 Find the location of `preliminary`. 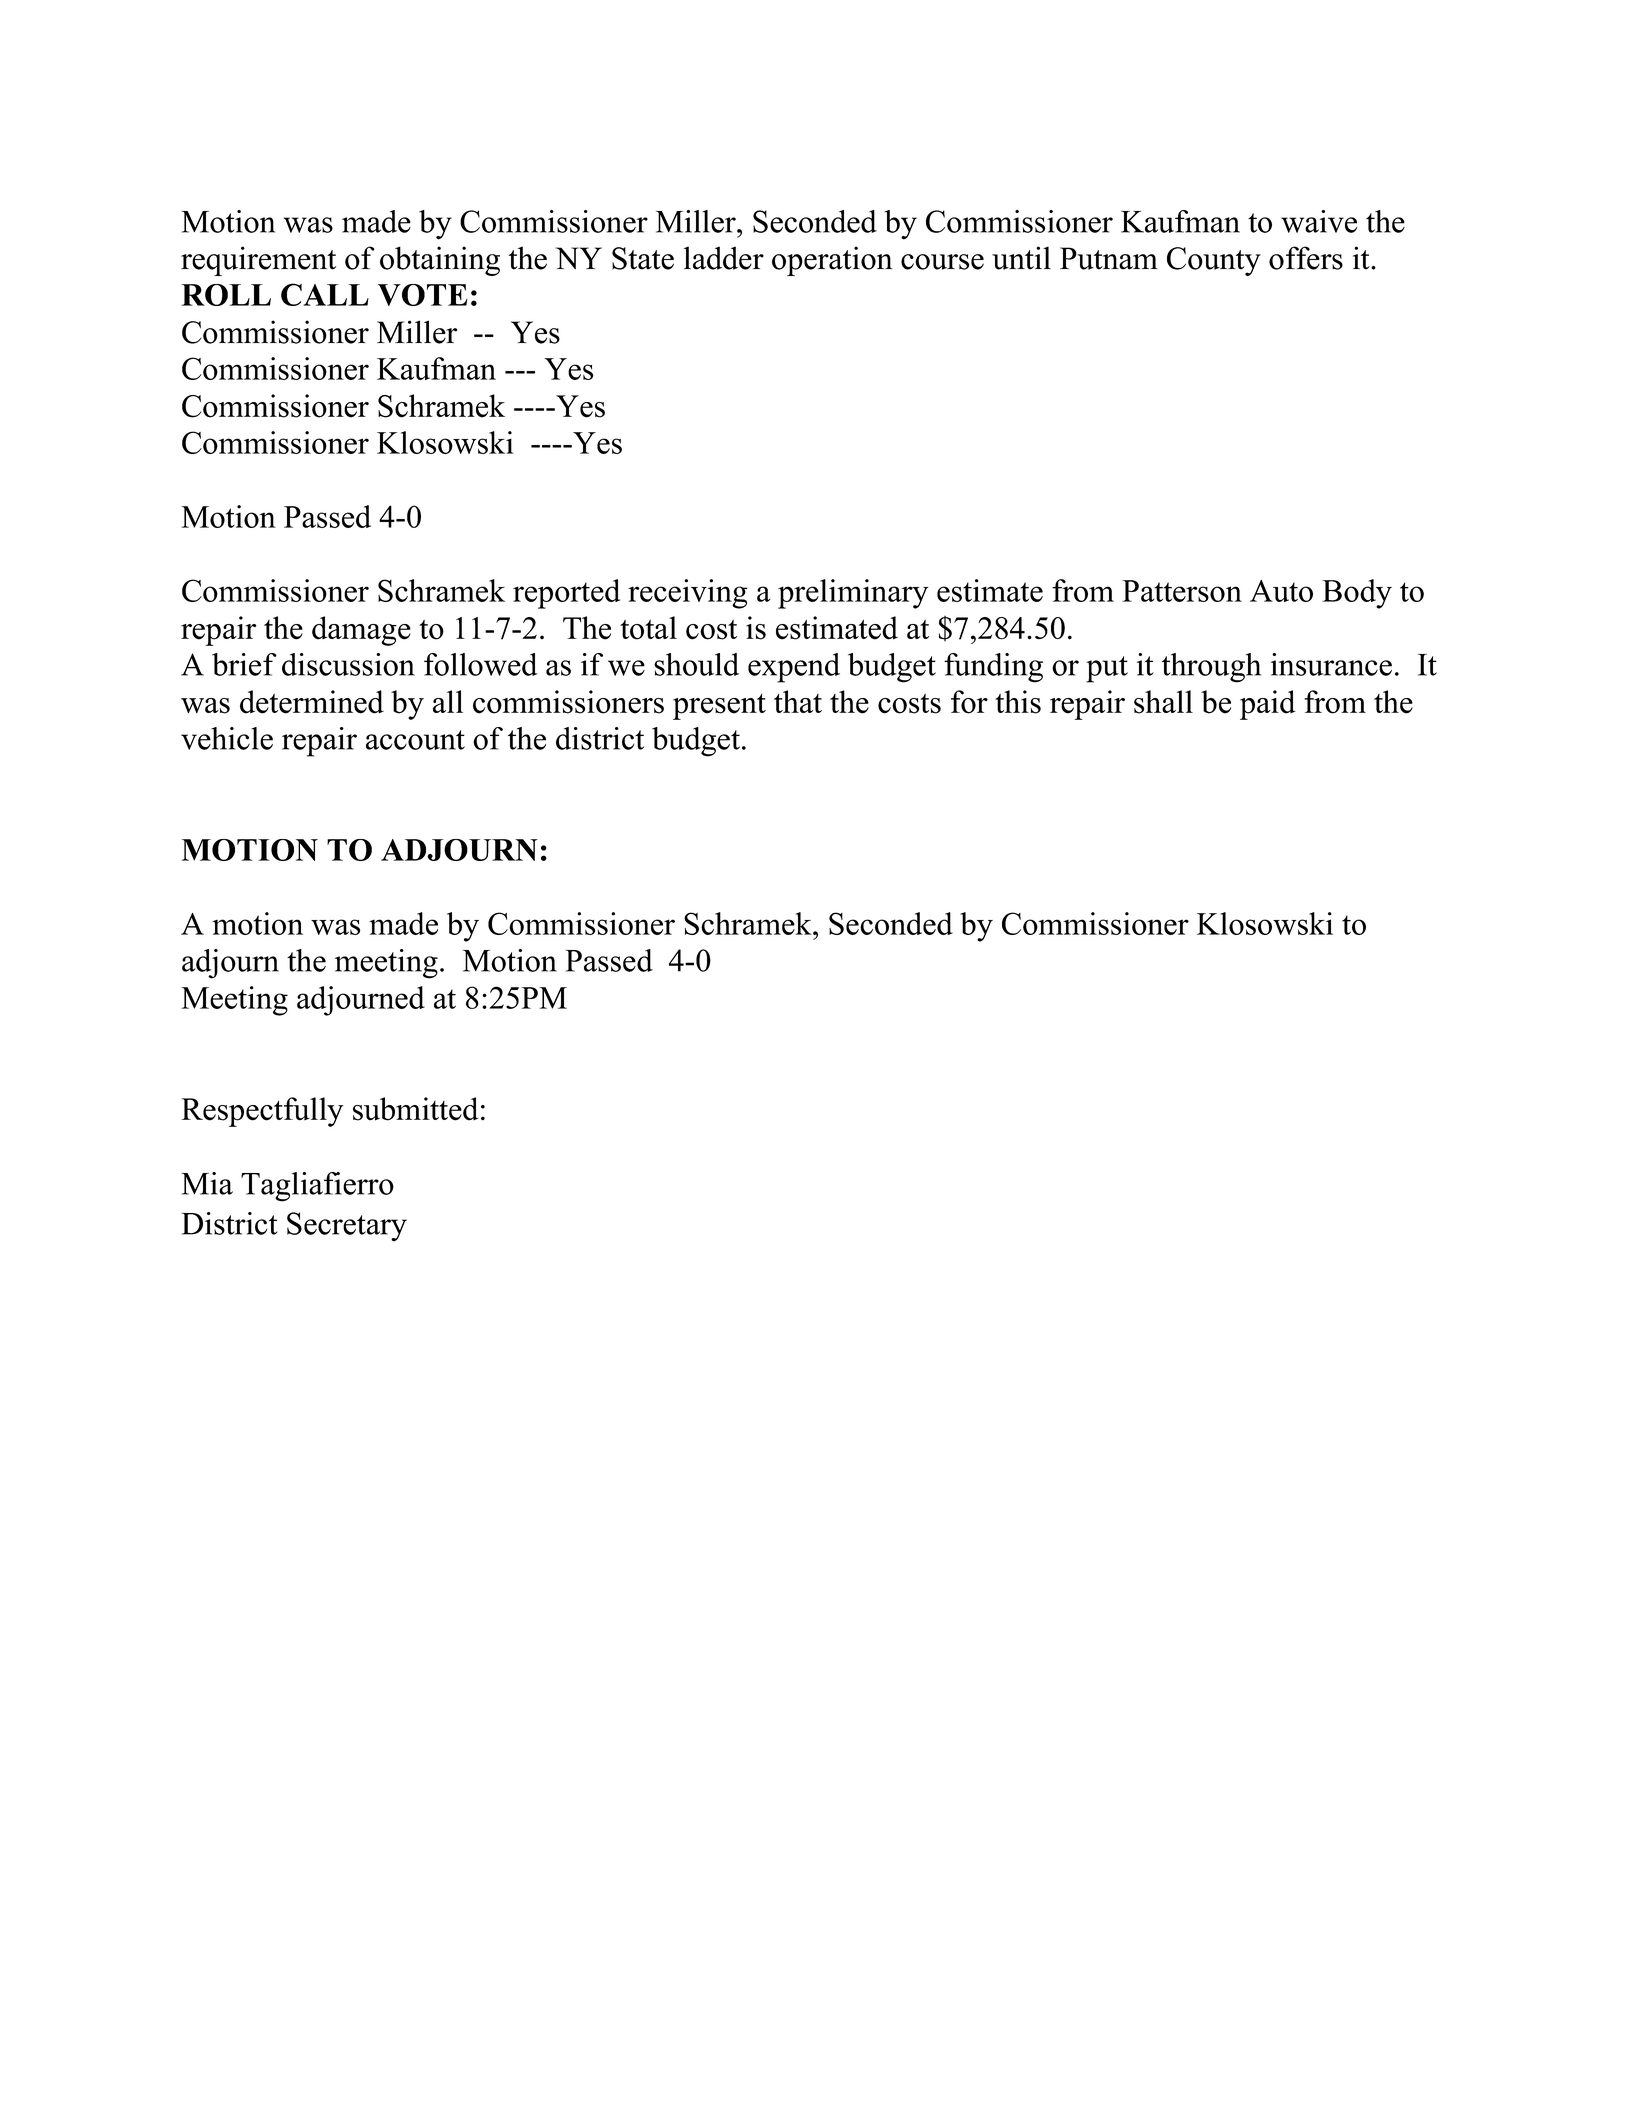

preliminary is located at coordinates (853, 594).
